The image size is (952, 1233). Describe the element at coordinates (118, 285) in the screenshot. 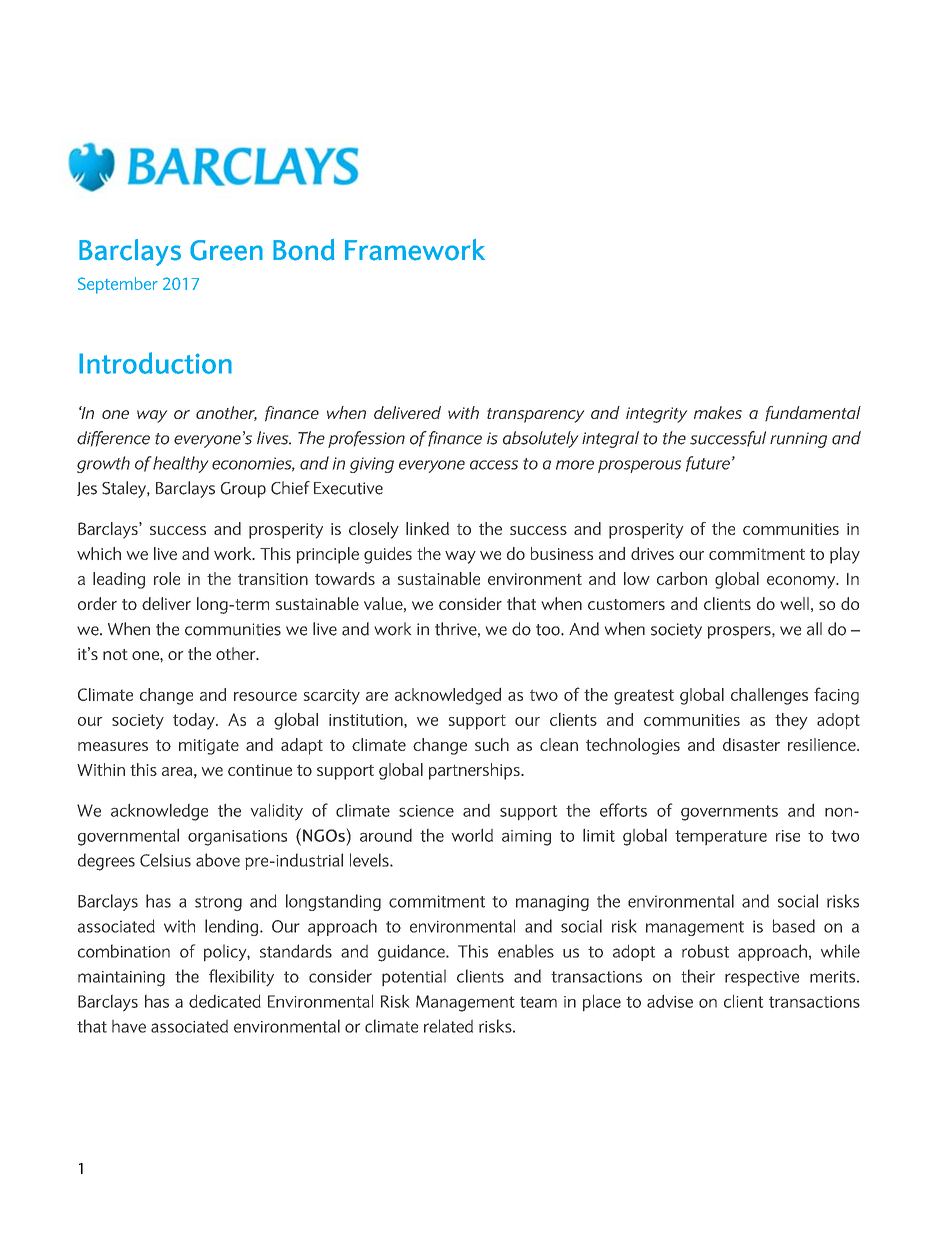

I see `September` at that location.
